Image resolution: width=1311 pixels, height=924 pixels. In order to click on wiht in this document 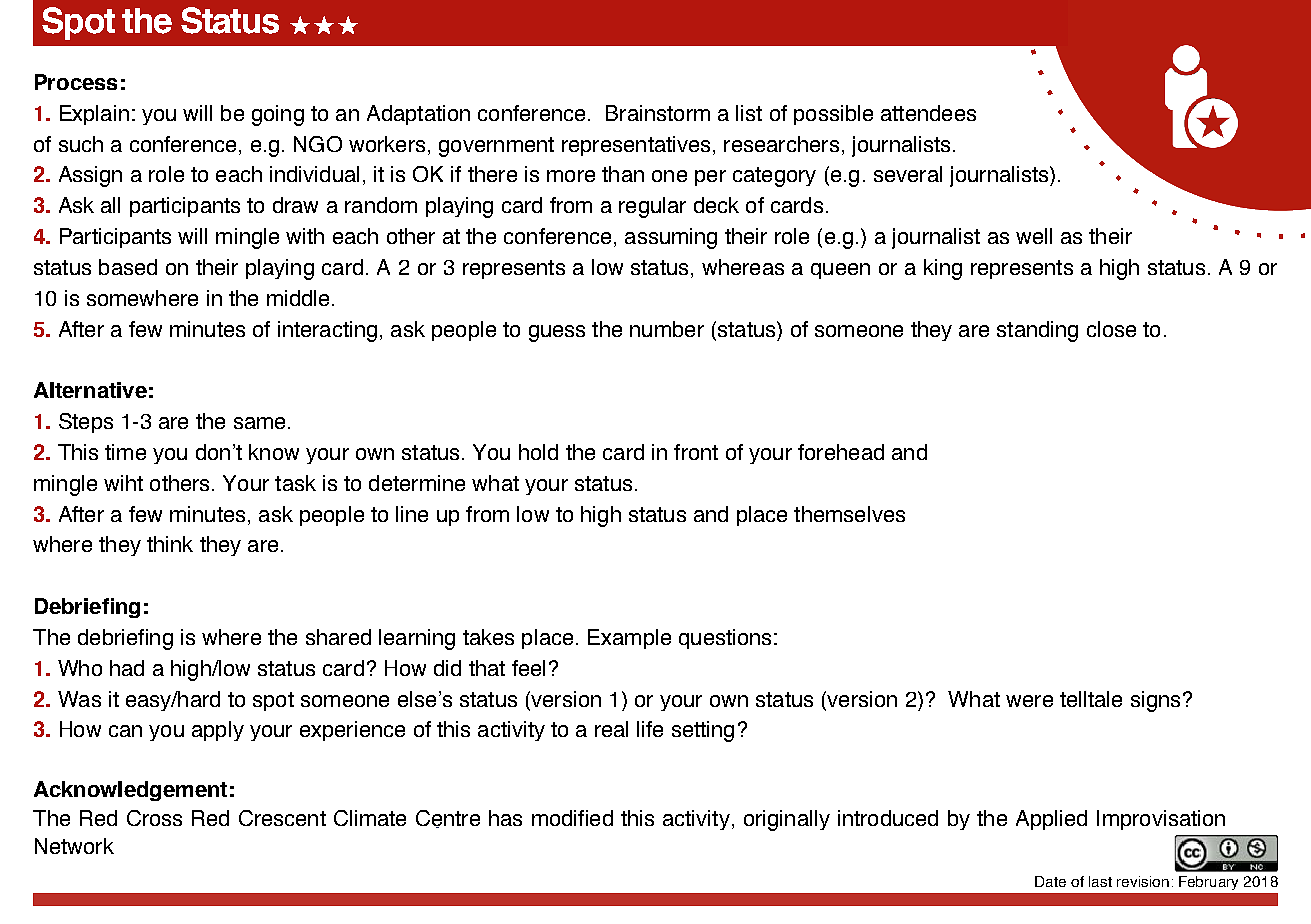, I will do `click(123, 483)`.
